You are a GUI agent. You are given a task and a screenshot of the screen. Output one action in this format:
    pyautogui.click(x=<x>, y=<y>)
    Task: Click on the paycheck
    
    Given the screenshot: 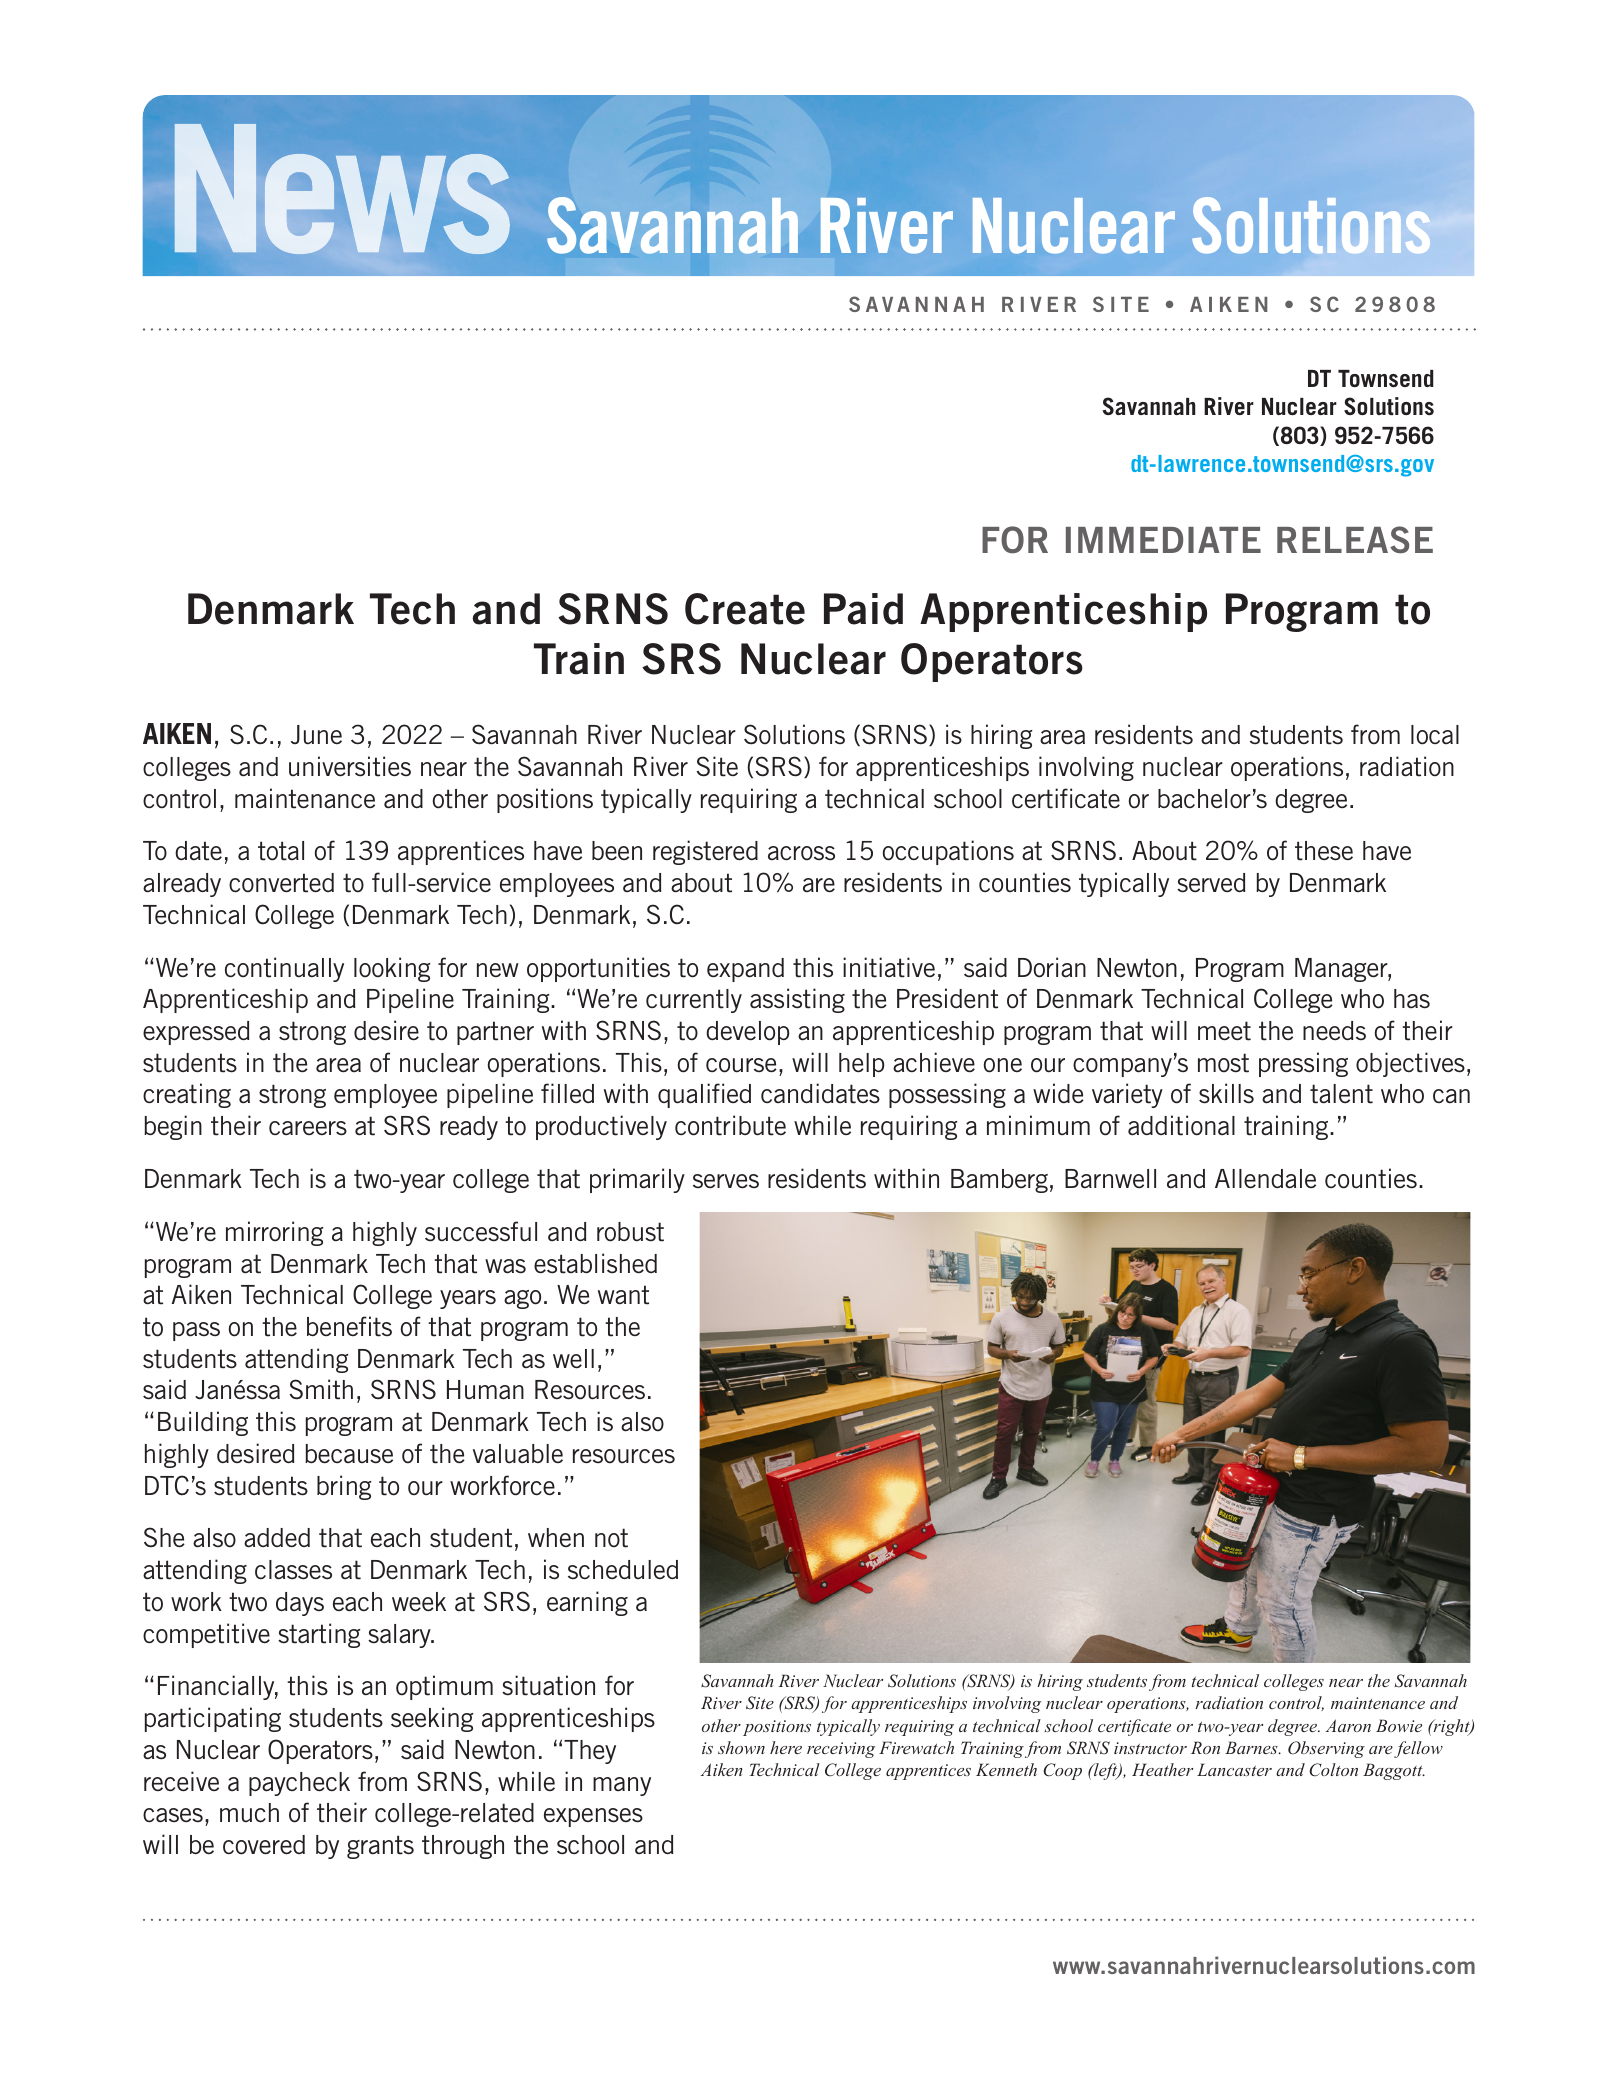 What is the action you would take?
    pyautogui.click(x=299, y=1784)
